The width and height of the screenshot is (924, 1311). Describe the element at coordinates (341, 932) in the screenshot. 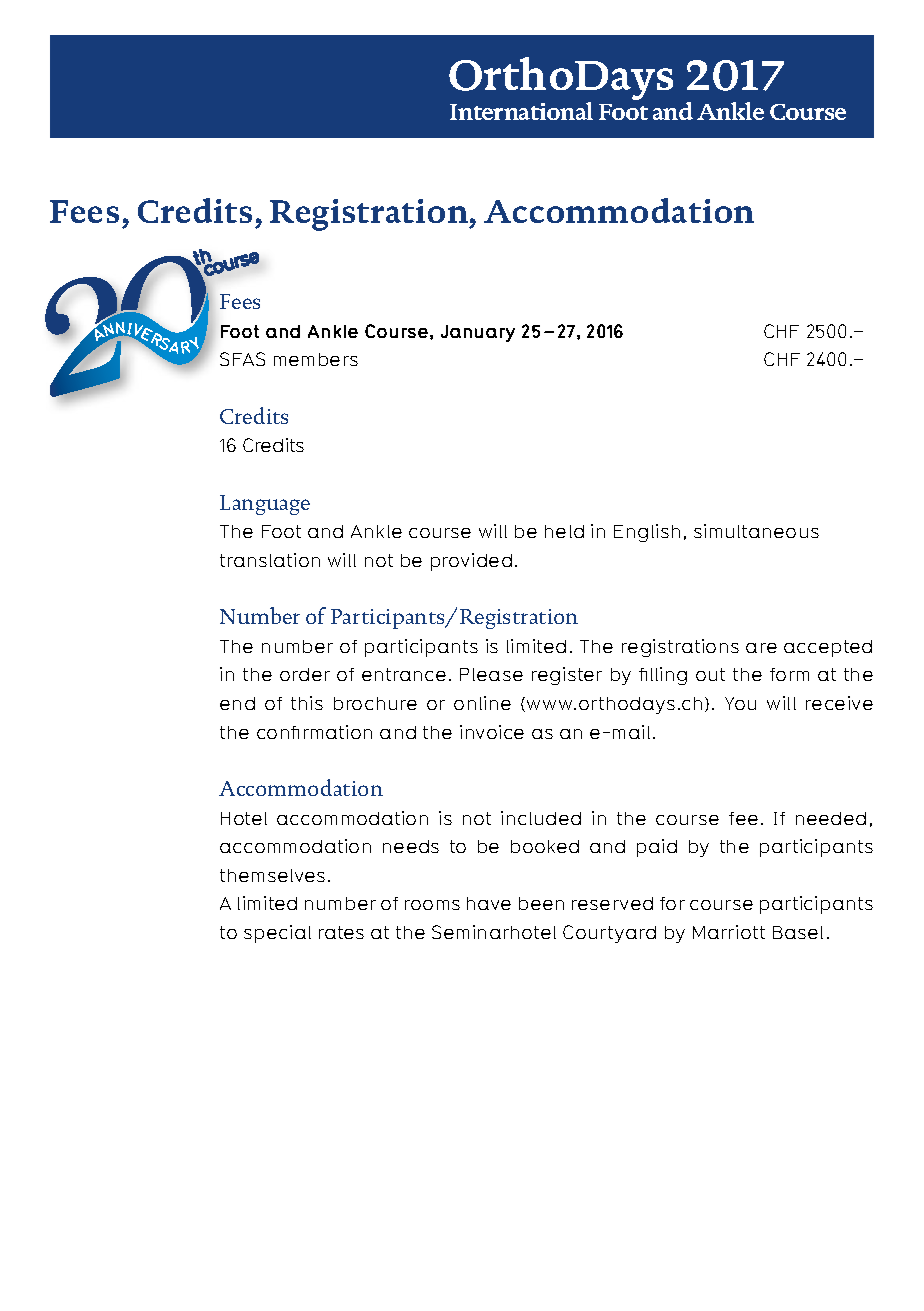

I see `rates` at that location.
